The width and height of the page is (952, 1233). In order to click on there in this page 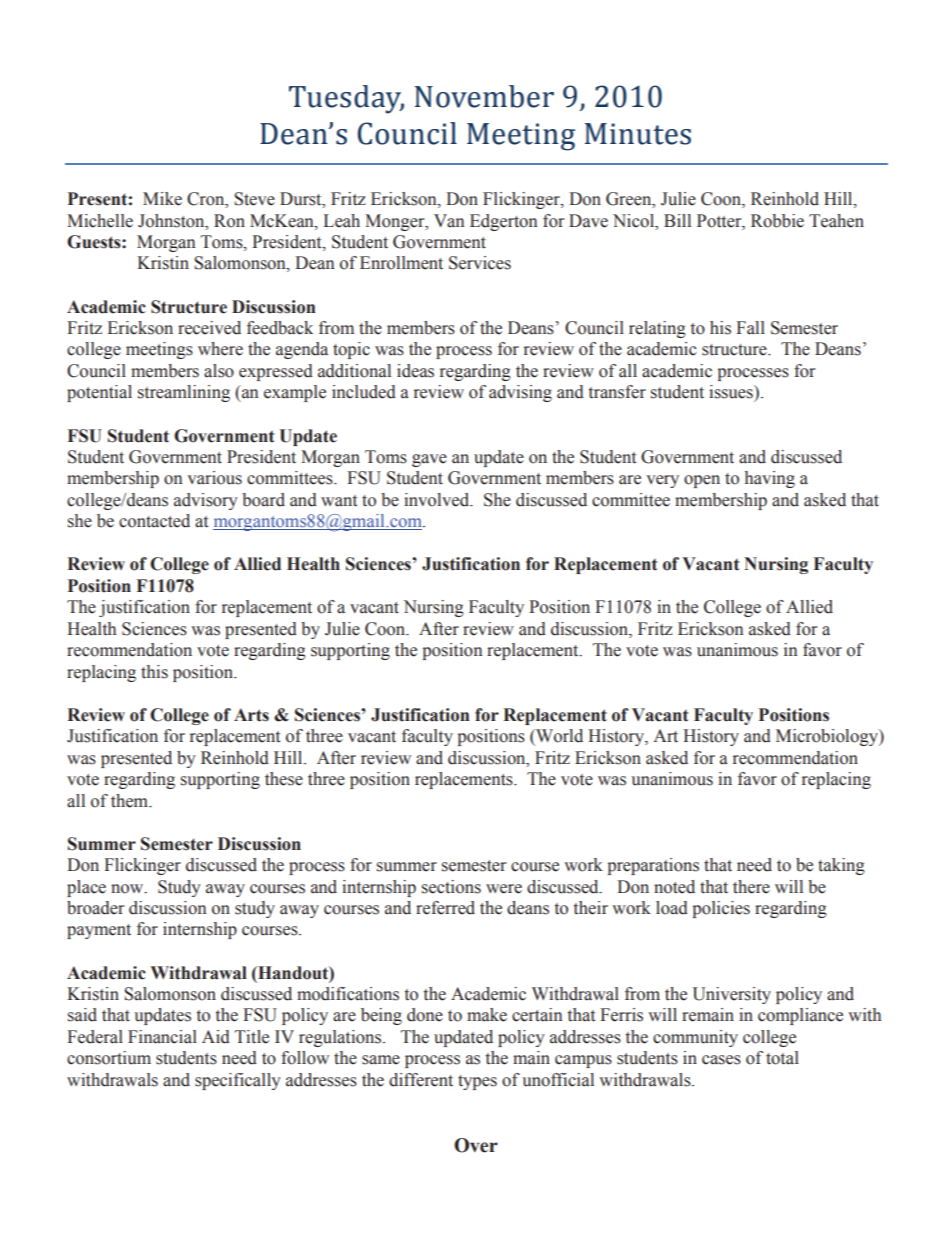, I will do `click(751, 887)`.
